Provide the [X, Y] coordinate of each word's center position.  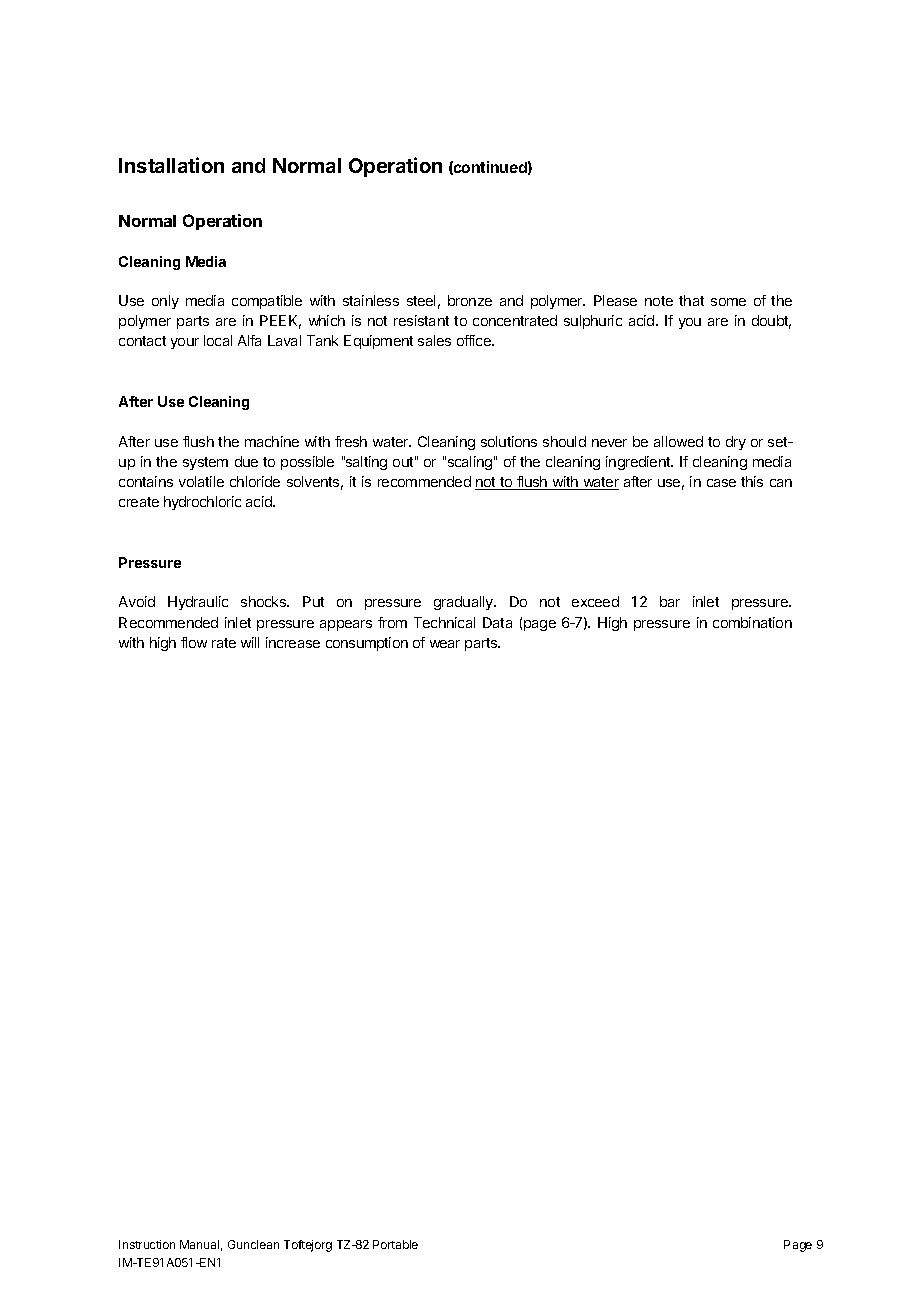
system [205, 463]
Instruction [147, 1244]
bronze [470, 300]
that [691, 300]
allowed [678, 441]
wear [445, 644]
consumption [367, 644]
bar [670, 601]
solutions [509, 441]
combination [752, 622]
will [250, 642]
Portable [395, 1244]
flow [194, 642]
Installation [171, 165]
